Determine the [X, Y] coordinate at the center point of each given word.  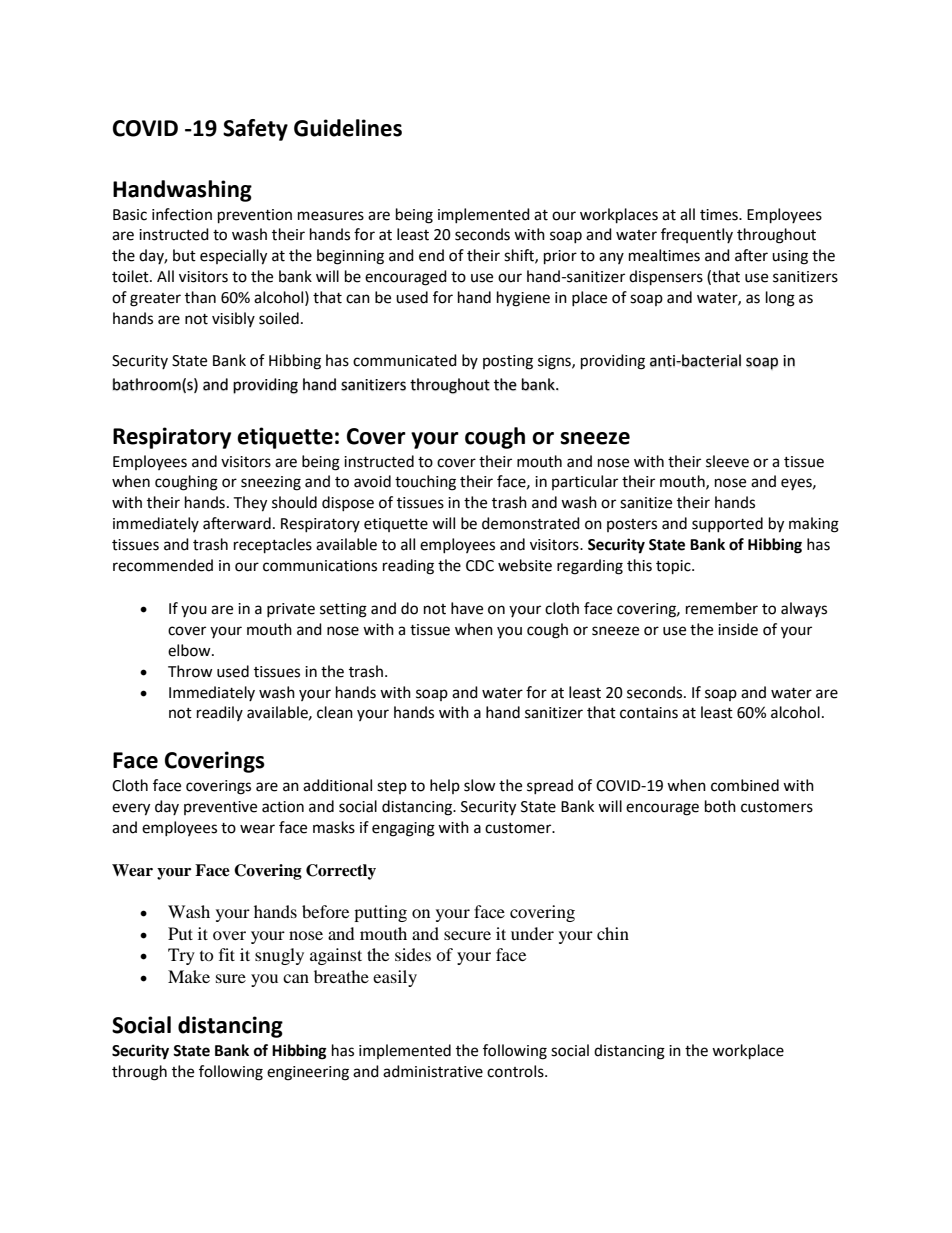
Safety [255, 130]
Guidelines [348, 128]
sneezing [271, 483]
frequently [697, 235]
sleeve [727, 461]
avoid [372, 481]
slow [480, 785]
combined [745, 785]
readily [220, 713]
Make [189, 976]
